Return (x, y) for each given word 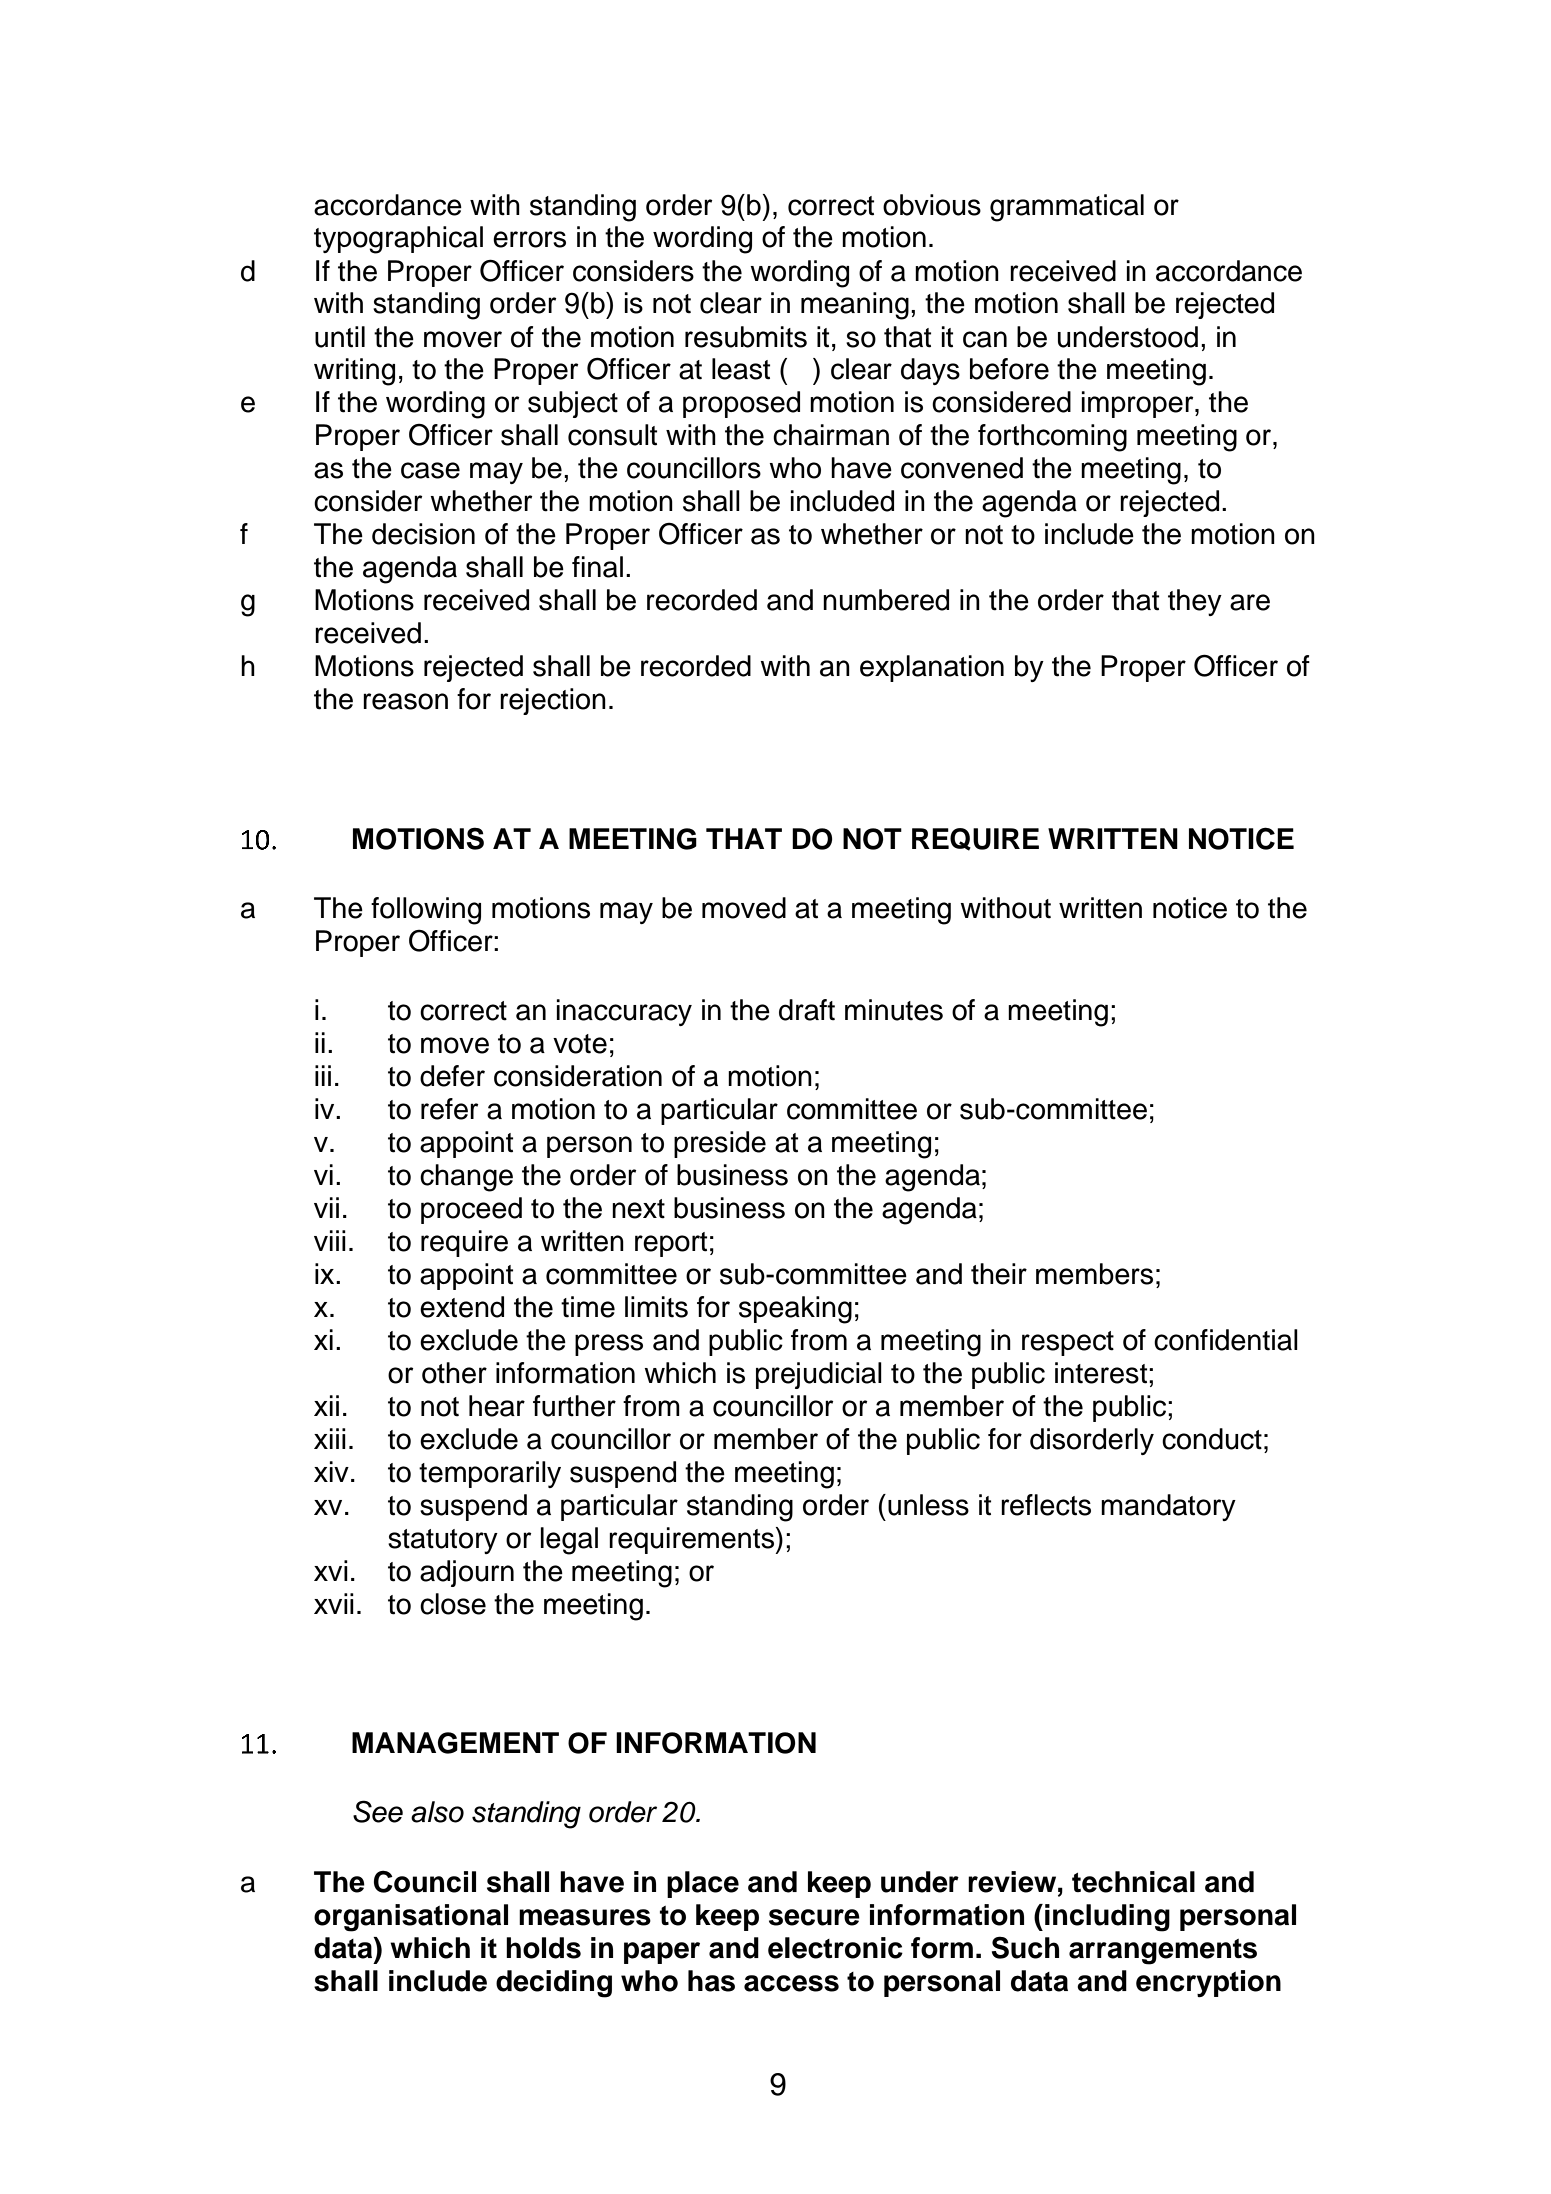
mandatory (1168, 1507)
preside (720, 1144)
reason (405, 701)
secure (814, 1917)
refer (450, 1109)
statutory (443, 1541)
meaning (855, 306)
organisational (411, 1918)
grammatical (1067, 208)
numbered (886, 600)
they (1195, 602)
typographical (398, 240)
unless (928, 1505)
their (999, 1274)
